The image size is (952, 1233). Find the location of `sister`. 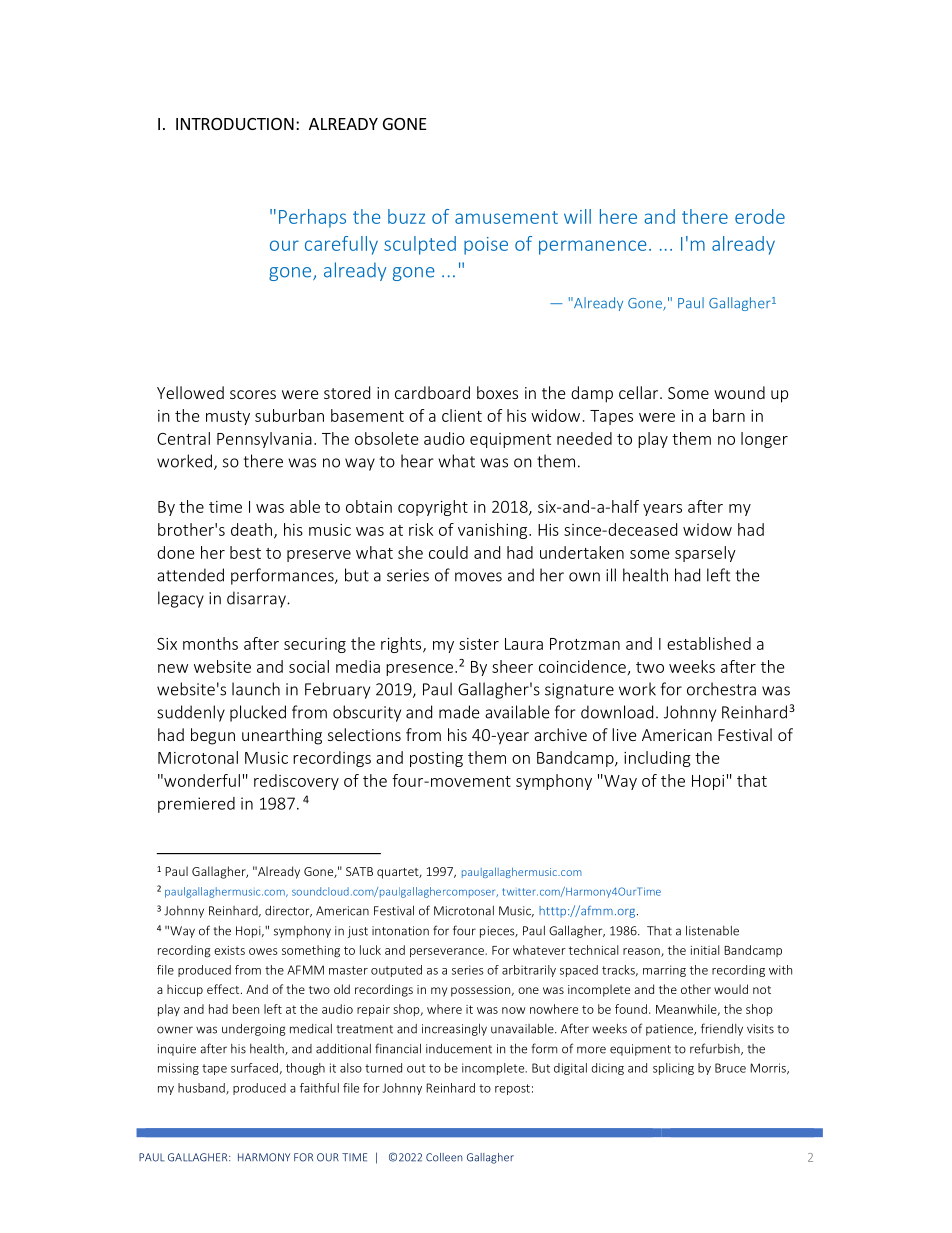

sister is located at coordinates (479, 644).
